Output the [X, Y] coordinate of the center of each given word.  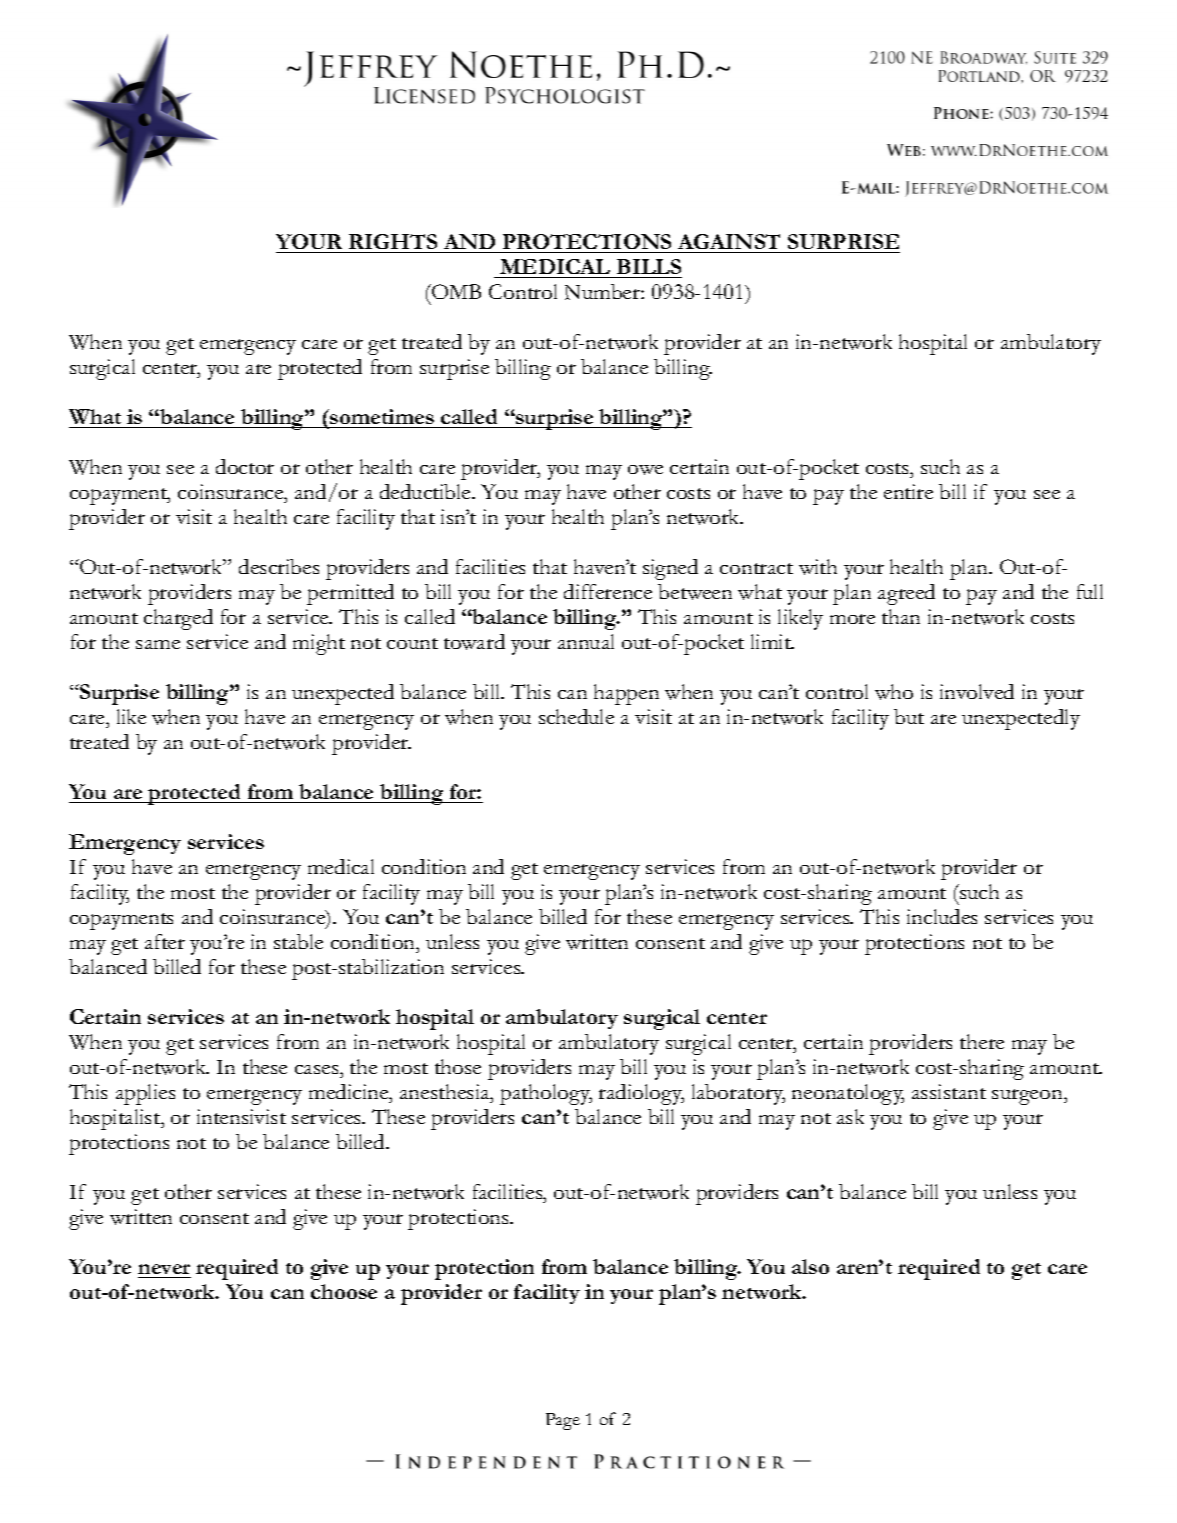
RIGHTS [393, 241]
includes [942, 916]
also [810, 1266]
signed [670, 569]
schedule [576, 716]
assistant [949, 1091]
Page [563, 1421]
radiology [641, 1094]
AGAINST [729, 241]
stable [298, 941]
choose [344, 1291]
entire [908, 491]
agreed [906, 594]
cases [318, 1069]
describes [279, 566]
